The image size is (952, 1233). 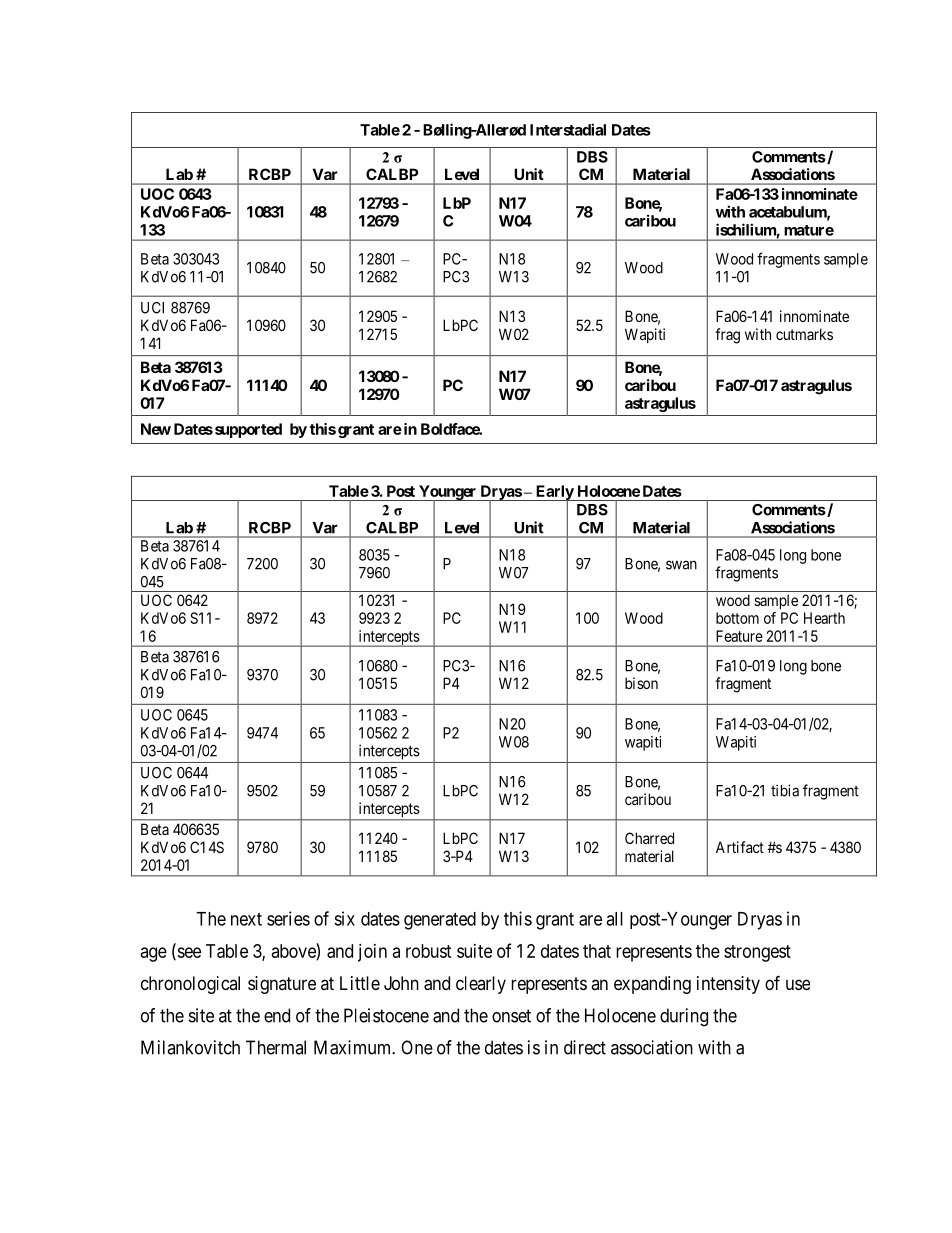 What do you see at coordinates (247, 430) in the page?
I see `supported` at bounding box center [247, 430].
